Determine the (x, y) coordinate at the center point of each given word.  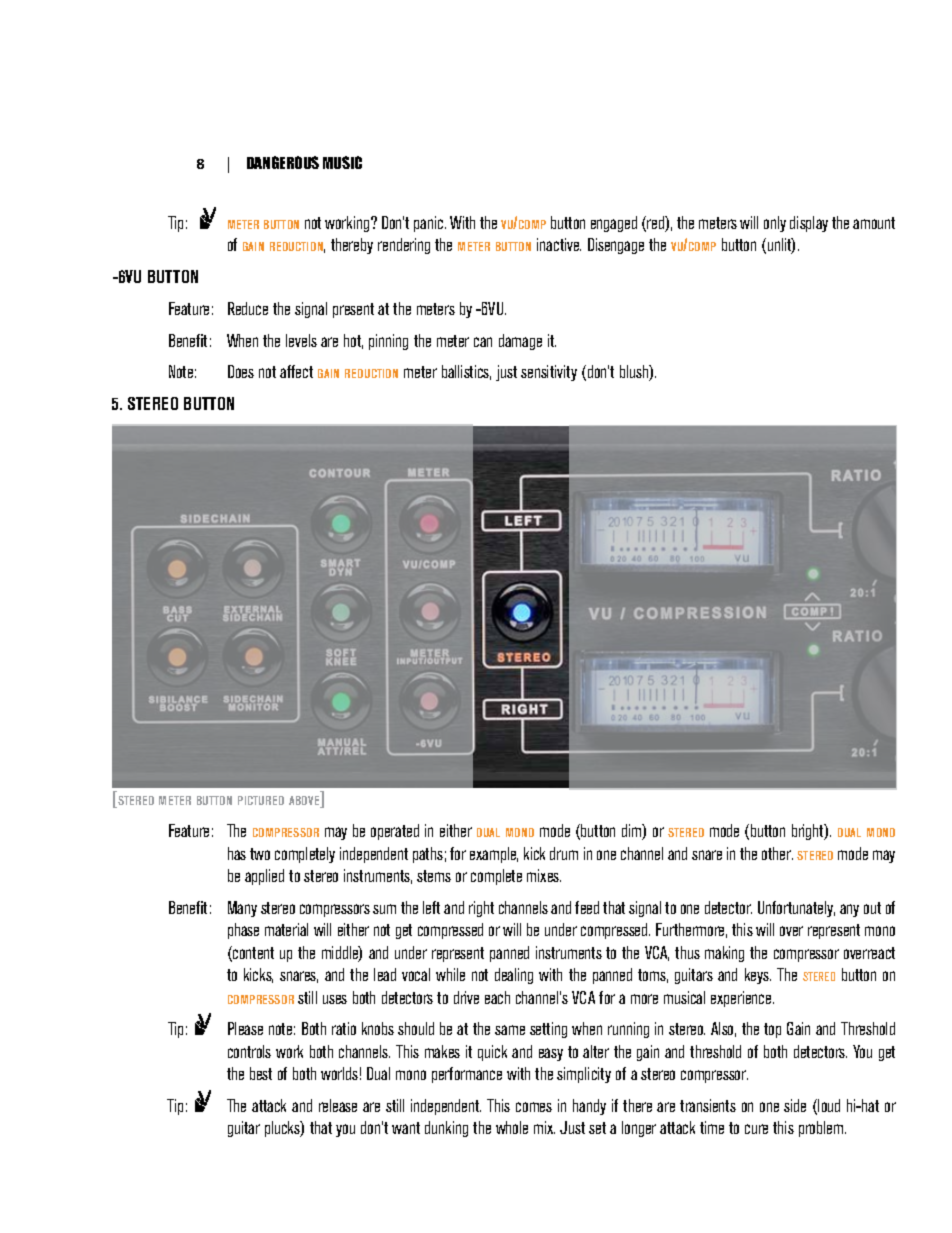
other (777, 853)
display (809, 224)
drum (564, 853)
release (338, 1105)
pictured (261, 800)
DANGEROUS (283, 162)
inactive (559, 244)
